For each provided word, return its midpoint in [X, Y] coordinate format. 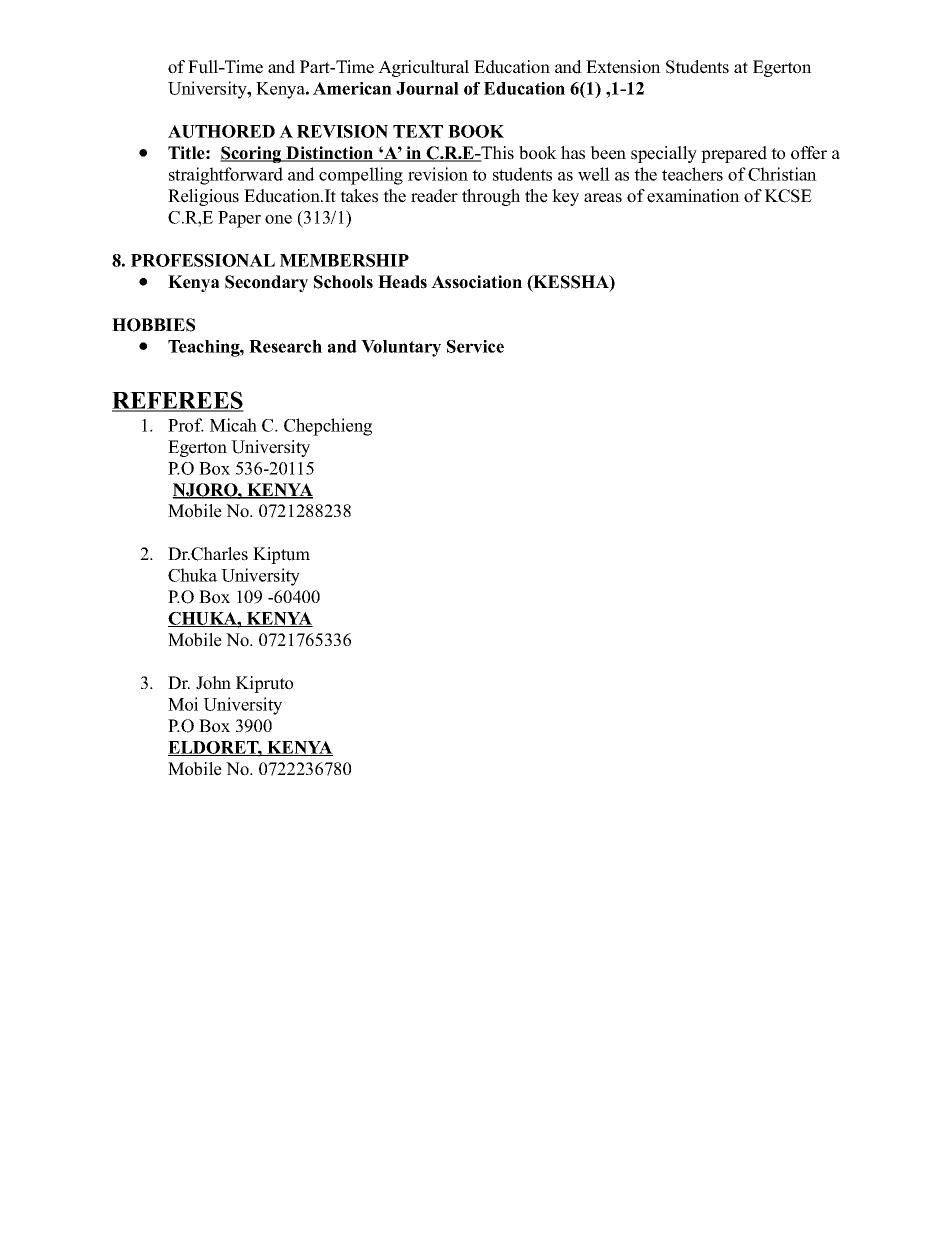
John [213, 683]
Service [475, 346]
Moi [183, 704]
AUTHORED [221, 131]
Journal [427, 88]
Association [476, 282]
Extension [623, 67]
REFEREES [178, 401]
